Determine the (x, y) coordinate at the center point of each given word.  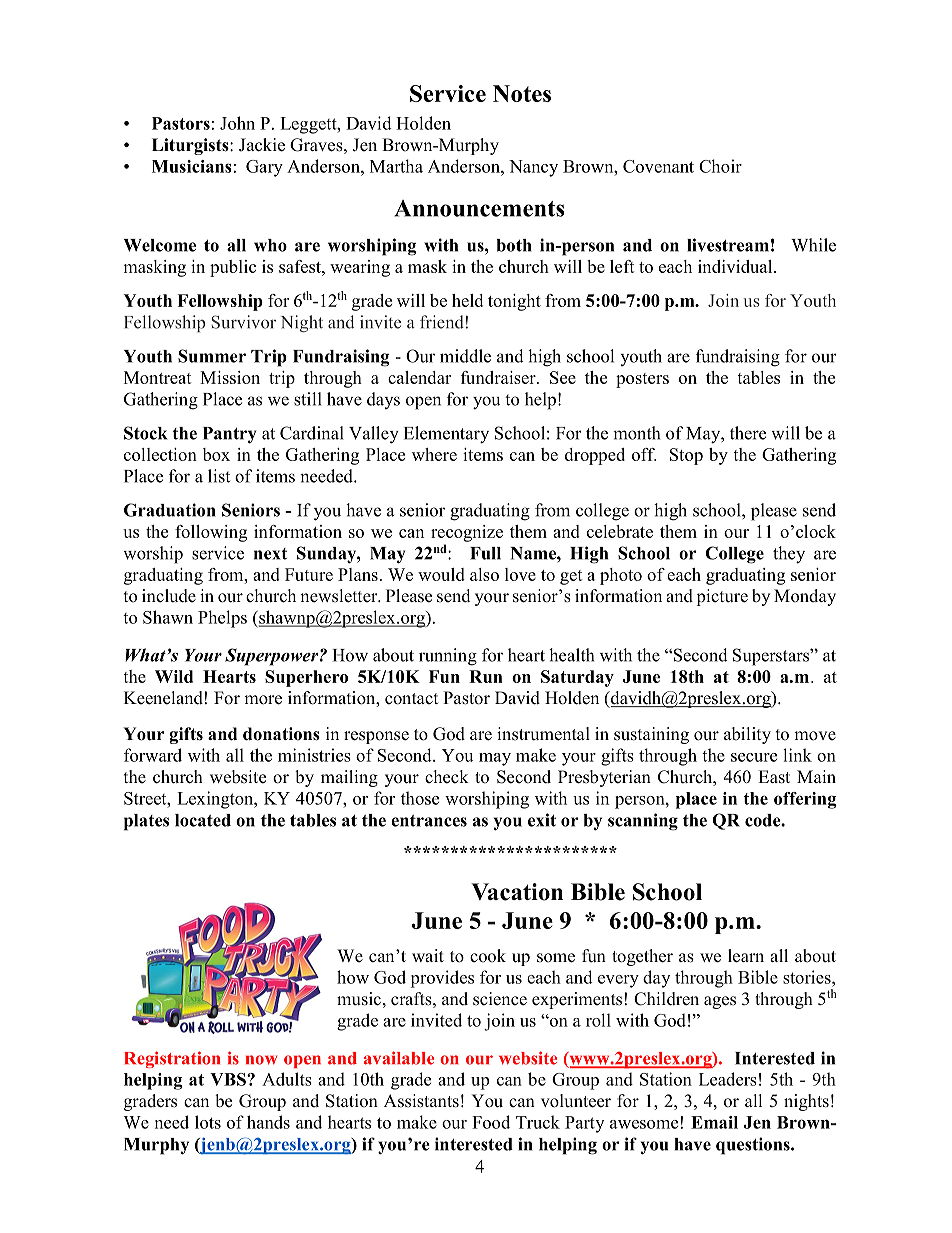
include (169, 596)
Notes (522, 93)
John (237, 123)
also (484, 574)
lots (208, 1122)
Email (714, 1122)
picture (722, 597)
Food (491, 1122)
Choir (720, 166)
